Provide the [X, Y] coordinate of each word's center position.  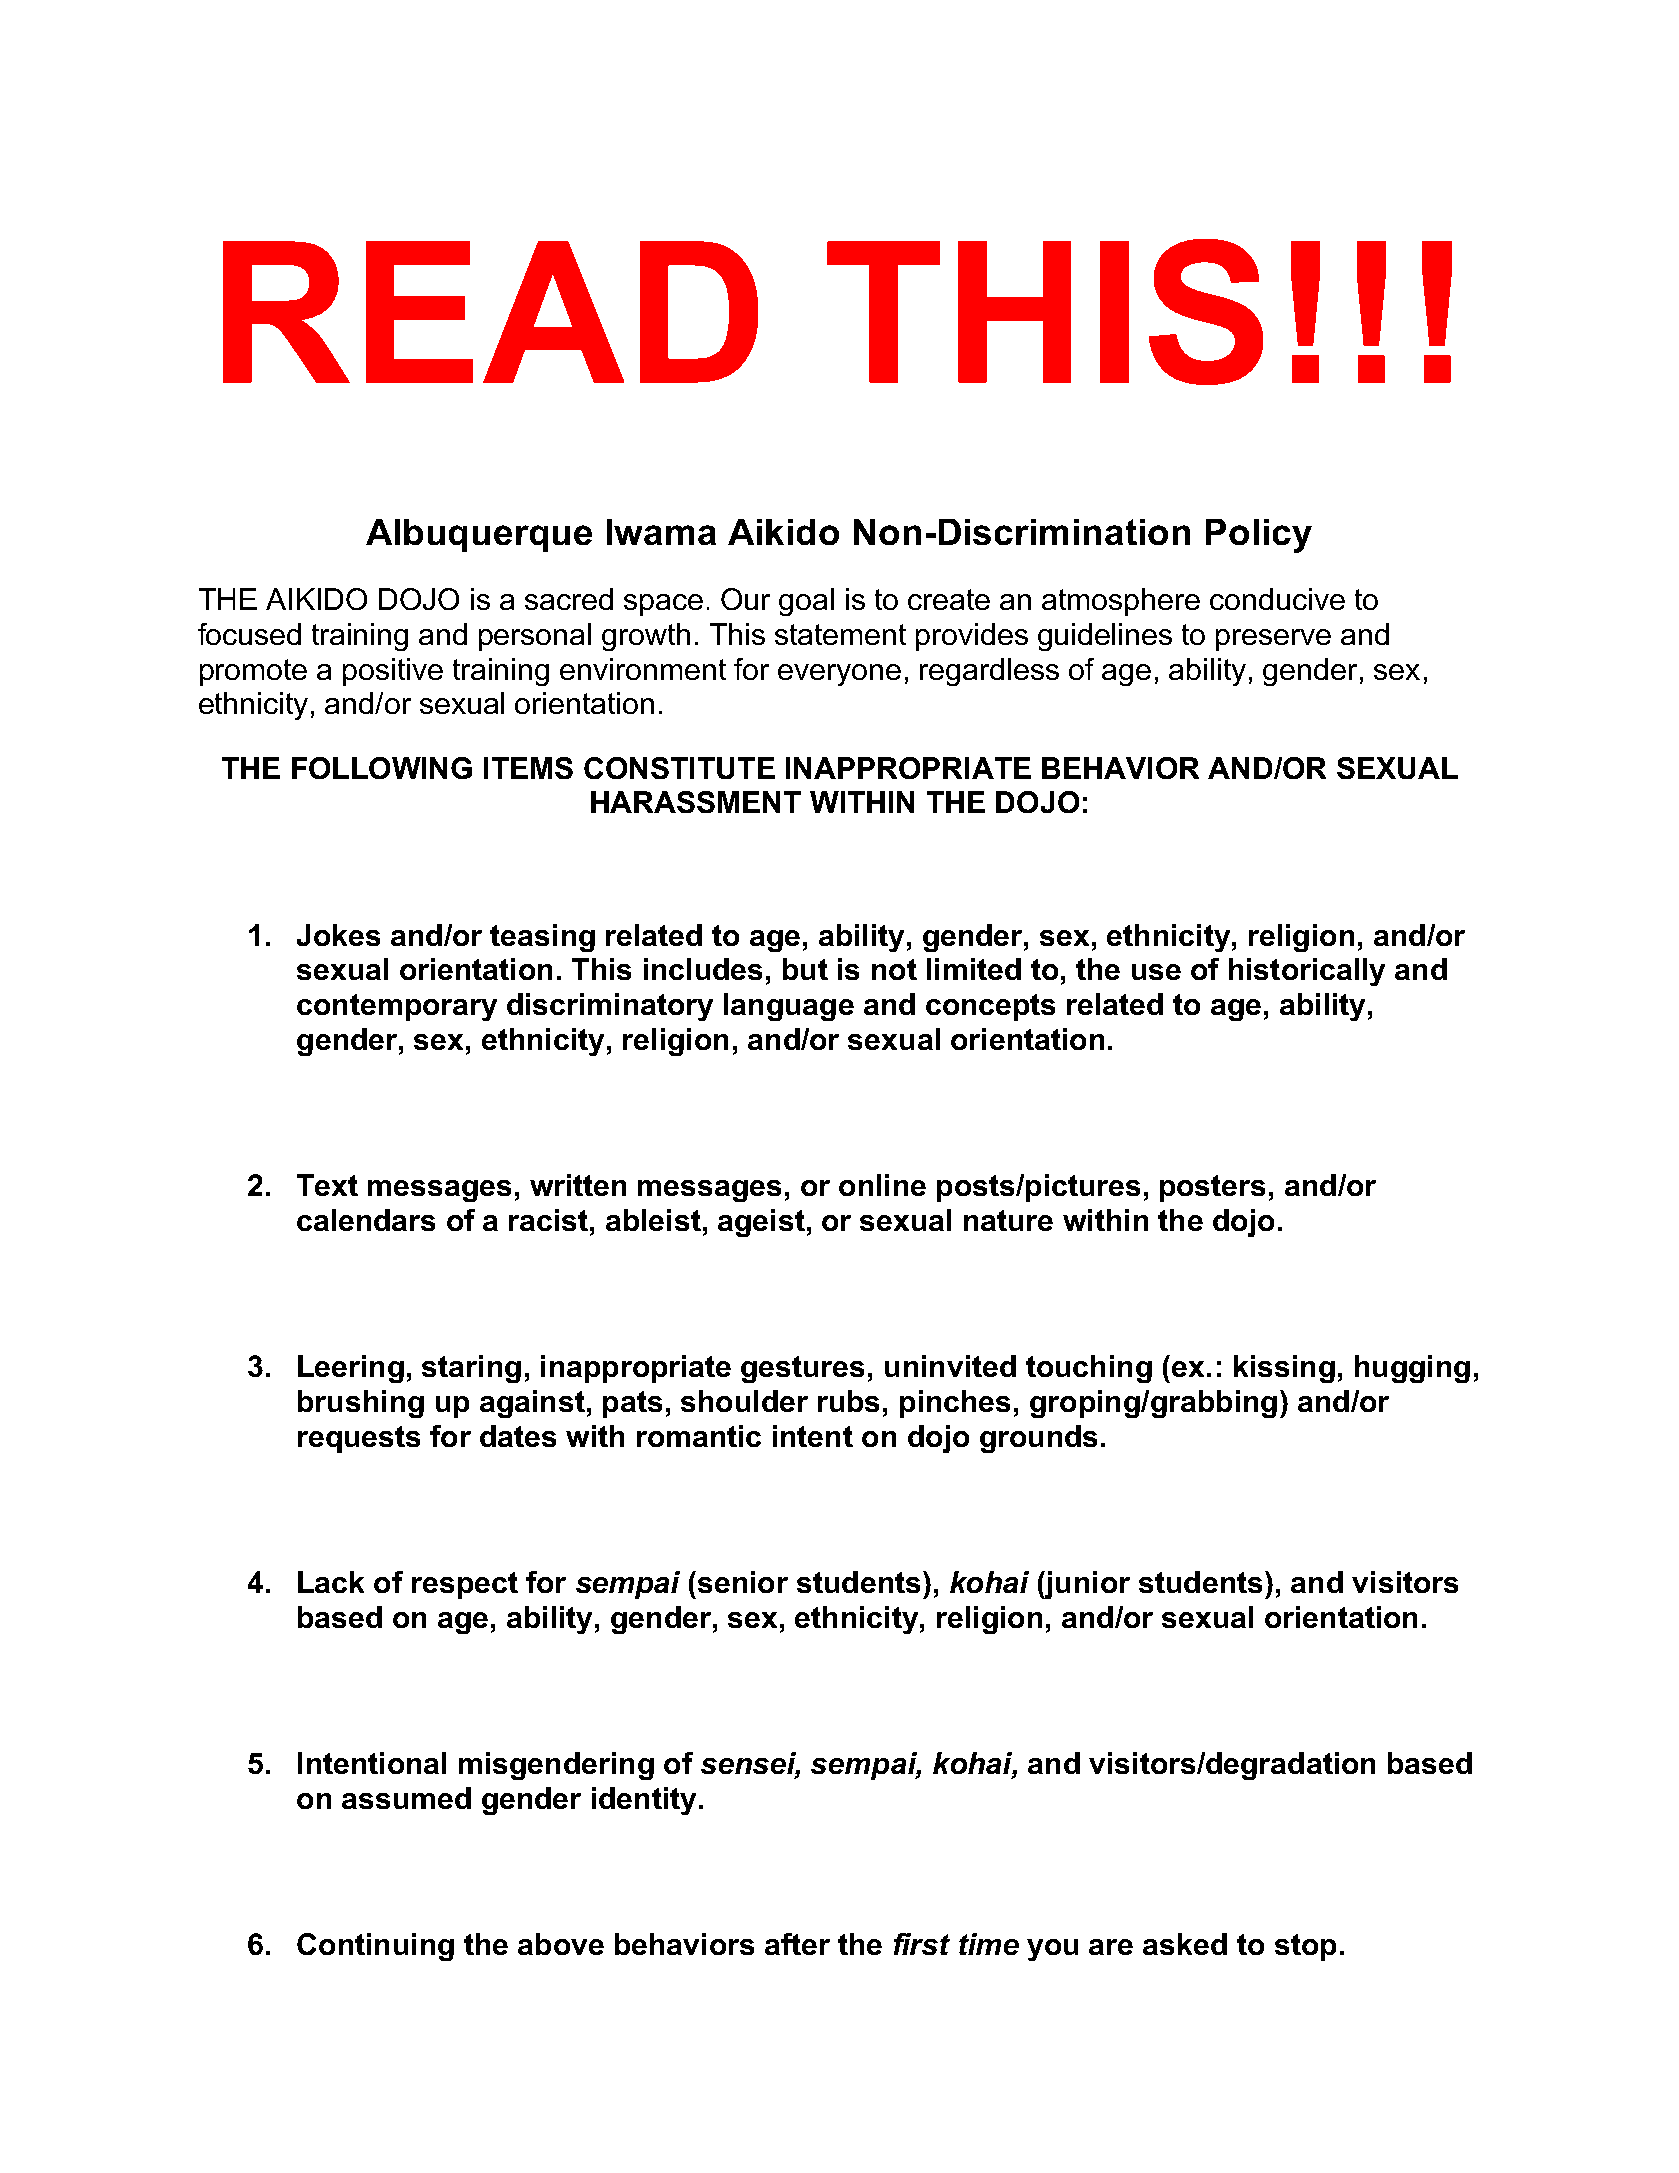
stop [1305, 1947]
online [882, 1185]
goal [806, 602]
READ [490, 312]
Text [327, 1185]
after [797, 1944]
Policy [1259, 536]
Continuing [375, 1947]
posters [1212, 1188]
